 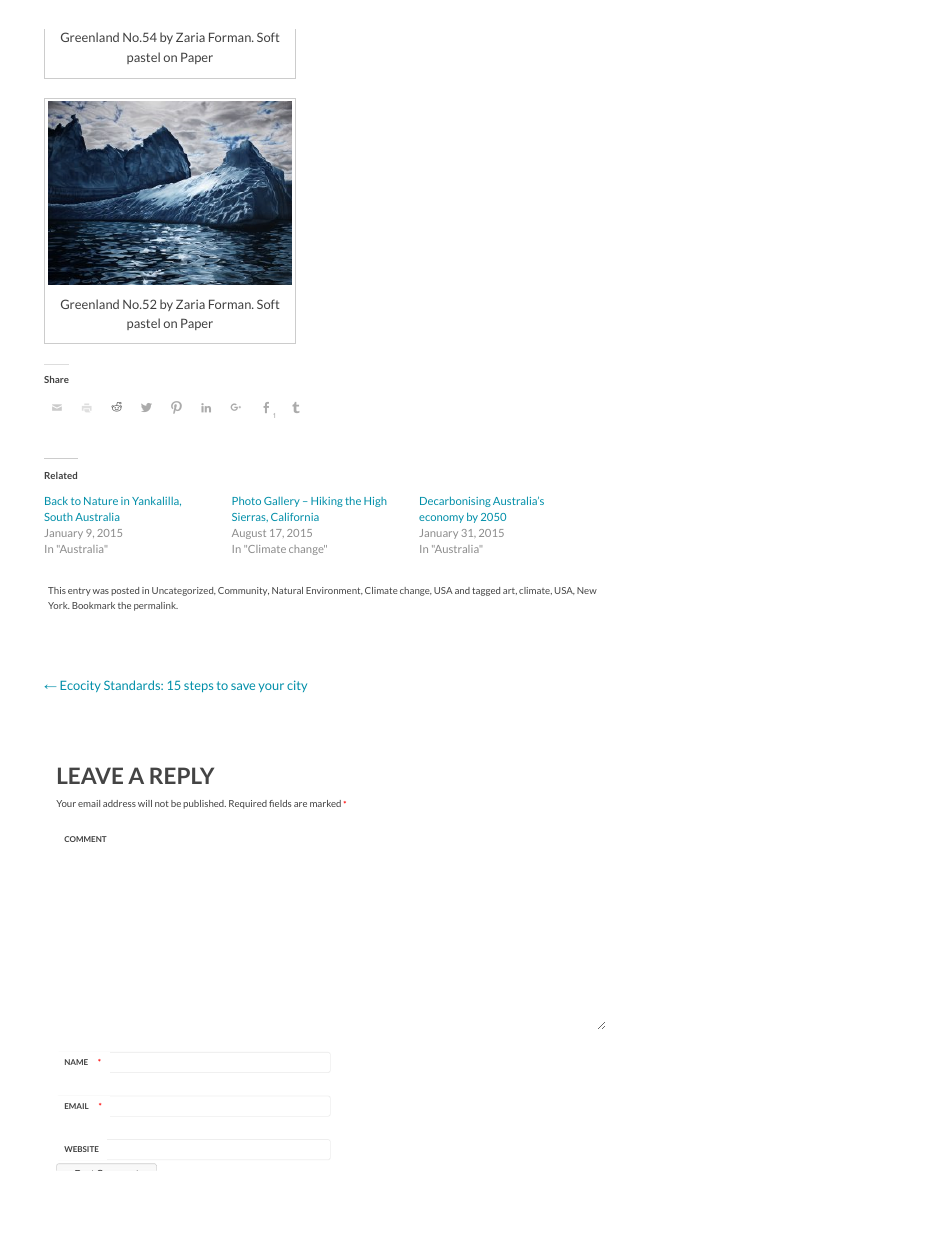 What do you see at coordinates (81, 1149) in the screenshot?
I see `WEBSITE` at bounding box center [81, 1149].
